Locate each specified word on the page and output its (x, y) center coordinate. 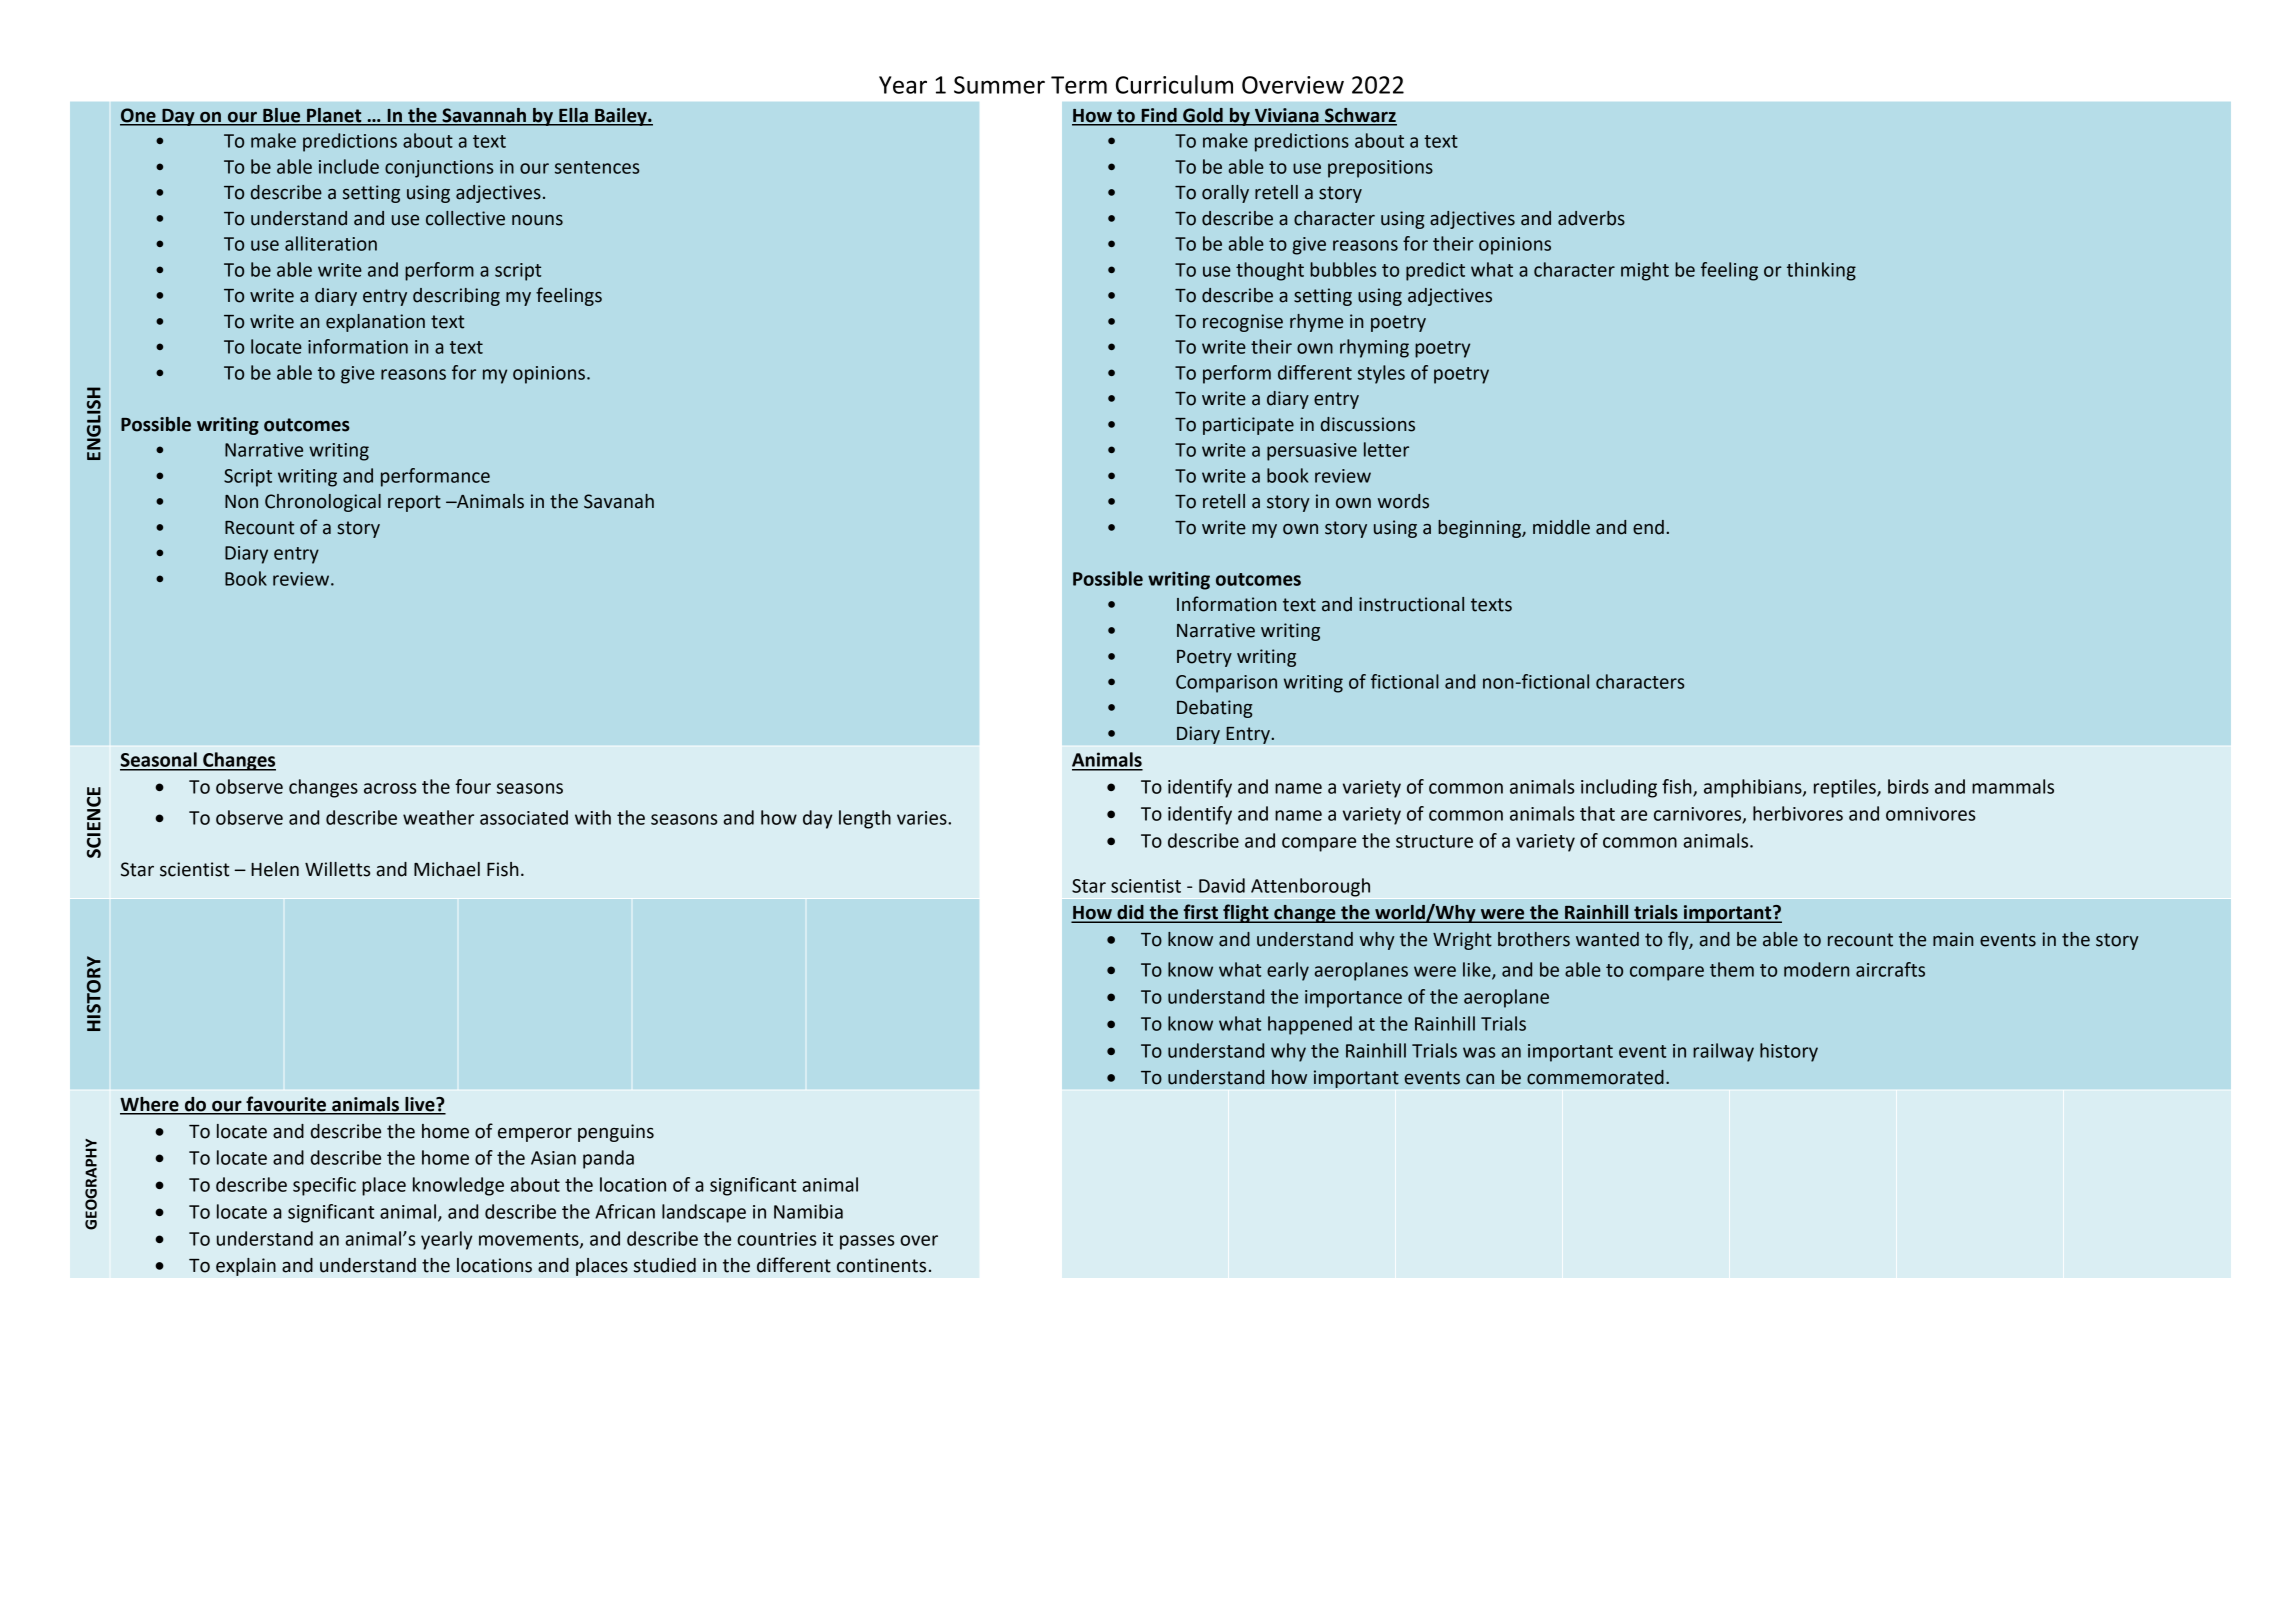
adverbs (1591, 218)
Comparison (1226, 684)
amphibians (1754, 788)
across (390, 788)
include (349, 166)
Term (1079, 85)
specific (324, 1186)
